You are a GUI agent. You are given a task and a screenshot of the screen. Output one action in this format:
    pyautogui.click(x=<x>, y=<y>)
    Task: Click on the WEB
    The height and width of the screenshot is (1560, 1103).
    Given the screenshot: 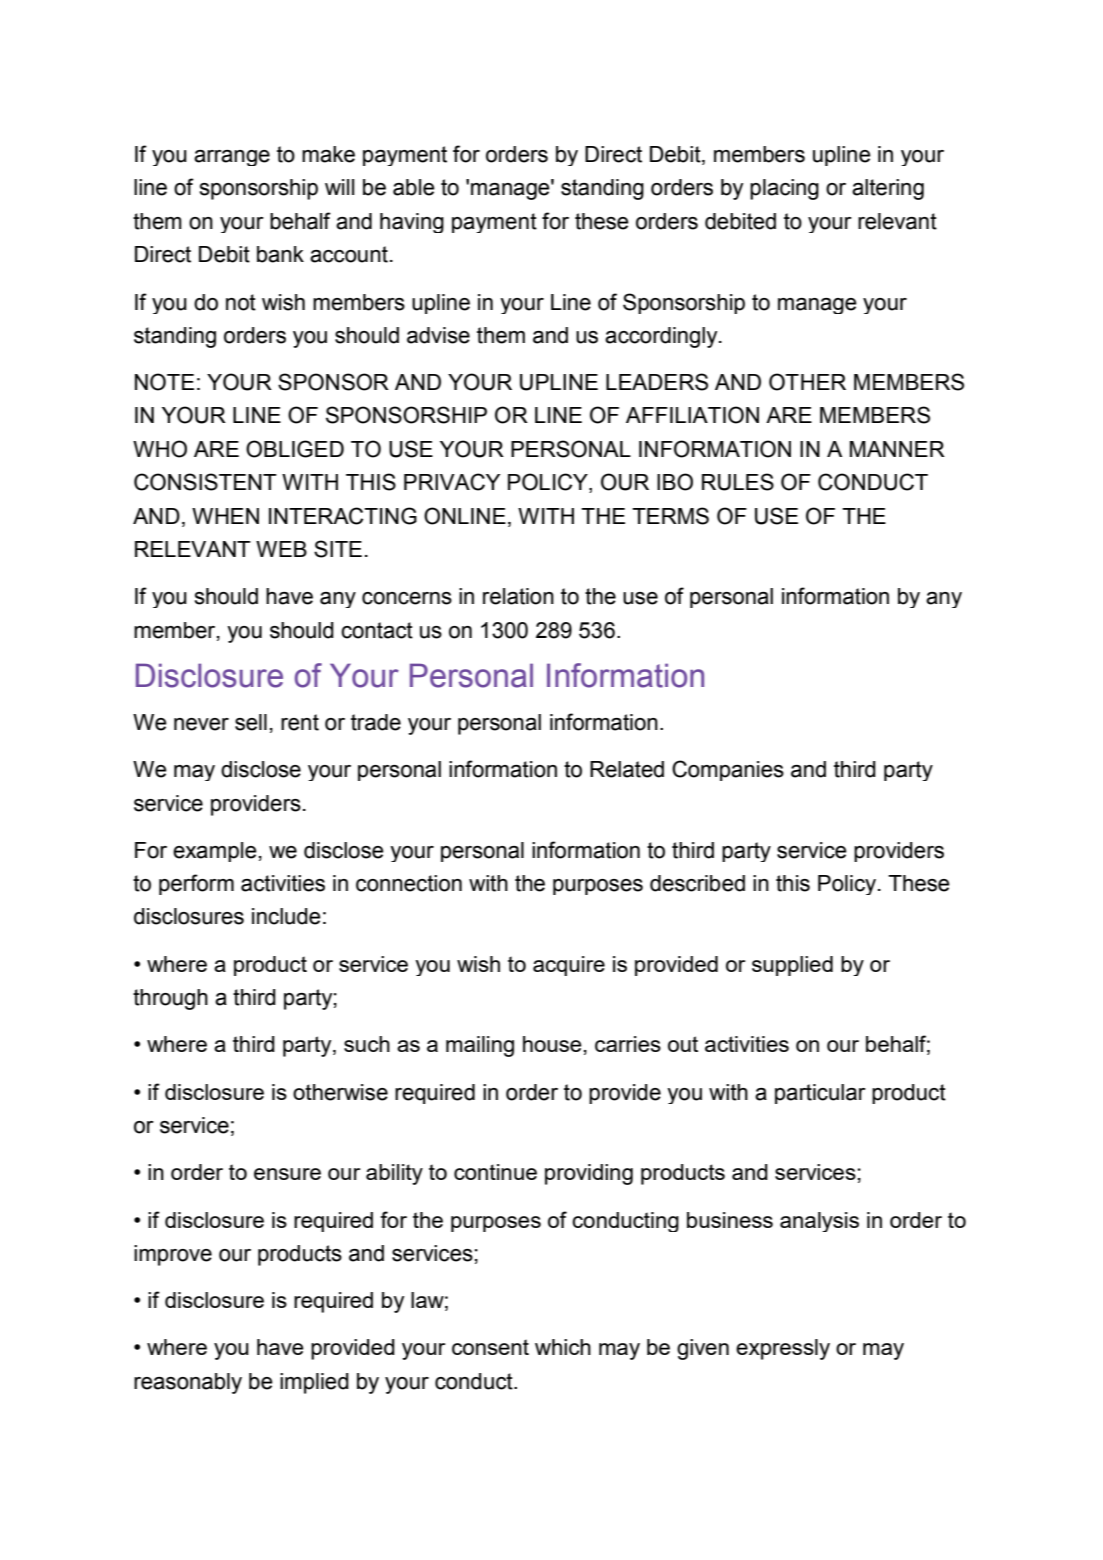 What is the action you would take?
    pyautogui.click(x=281, y=549)
